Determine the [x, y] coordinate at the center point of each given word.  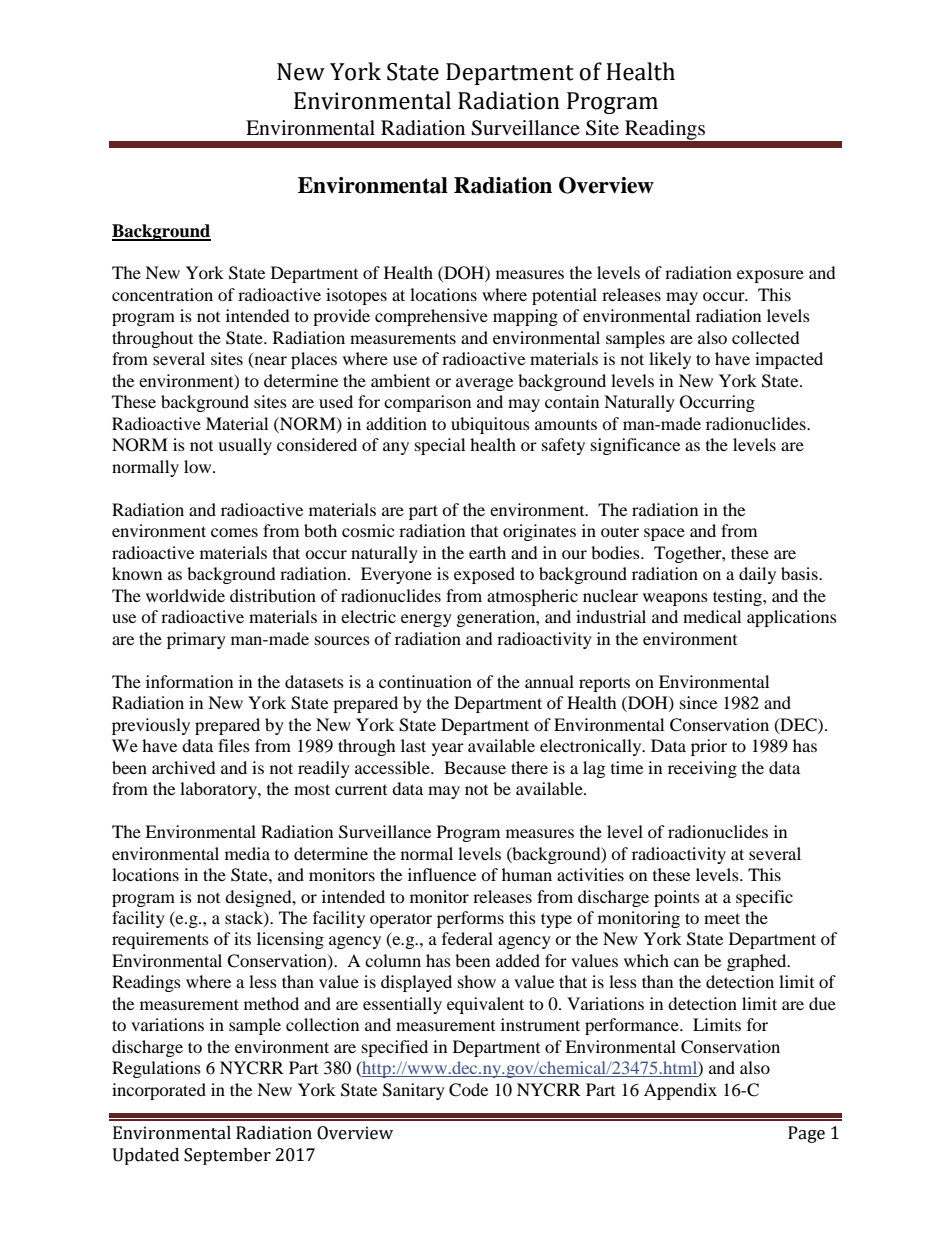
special [440, 446]
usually [245, 446]
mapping [525, 317]
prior [709, 747]
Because [475, 767]
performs [470, 919]
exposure [770, 276]
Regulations [156, 1069]
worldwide [185, 595]
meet [722, 918]
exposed [484, 575]
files [234, 745]
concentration [162, 294]
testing [738, 597]
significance [635, 446]
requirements [160, 940]
